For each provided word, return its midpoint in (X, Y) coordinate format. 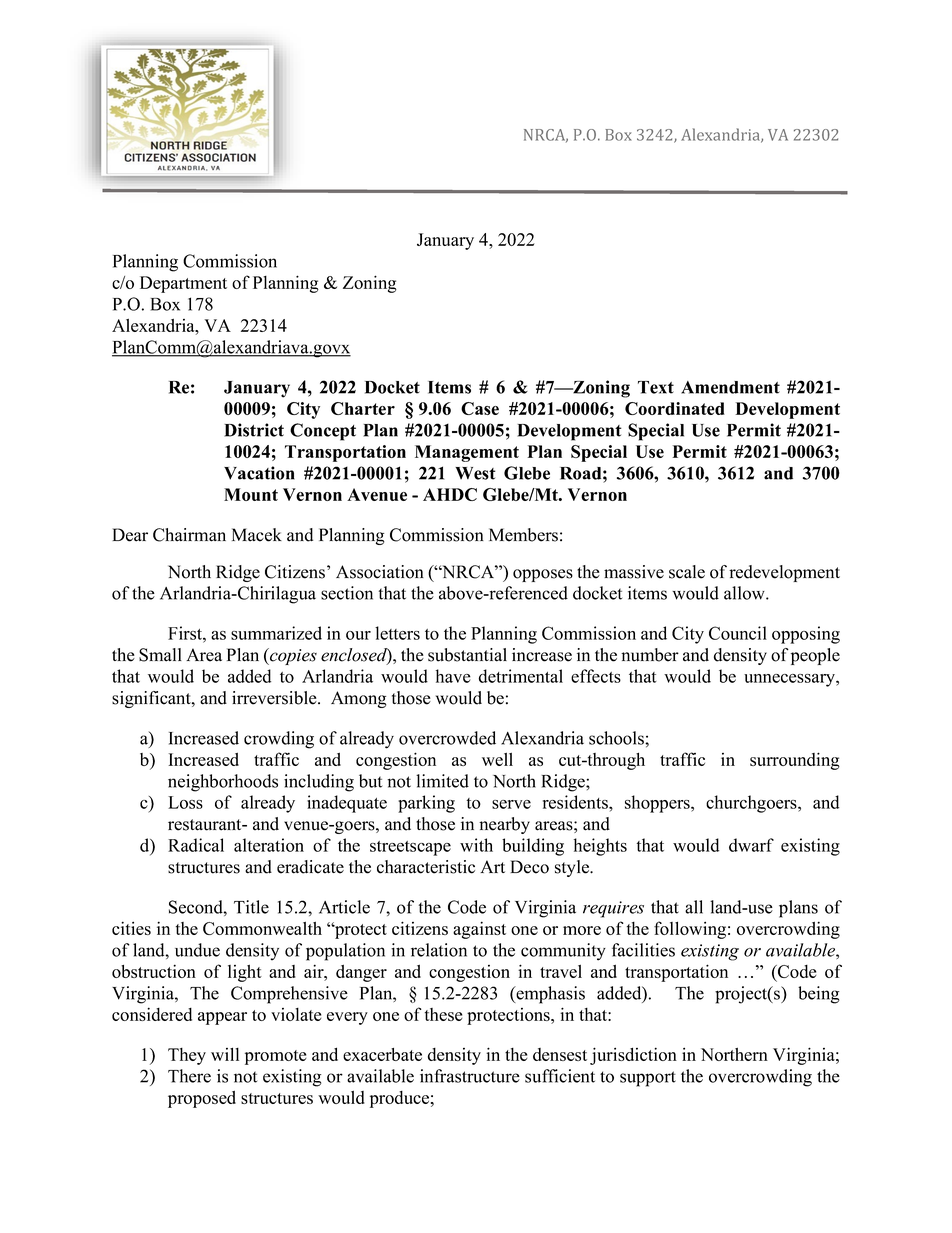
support (648, 1079)
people (815, 656)
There (189, 1076)
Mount (251, 494)
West (475, 473)
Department (183, 284)
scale (687, 572)
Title (251, 907)
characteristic (426, 867)
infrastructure (470, 1076)
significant (152, 699)
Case (480, 408)
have (453, 676)
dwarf (751, 845)
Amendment (730, 387)
